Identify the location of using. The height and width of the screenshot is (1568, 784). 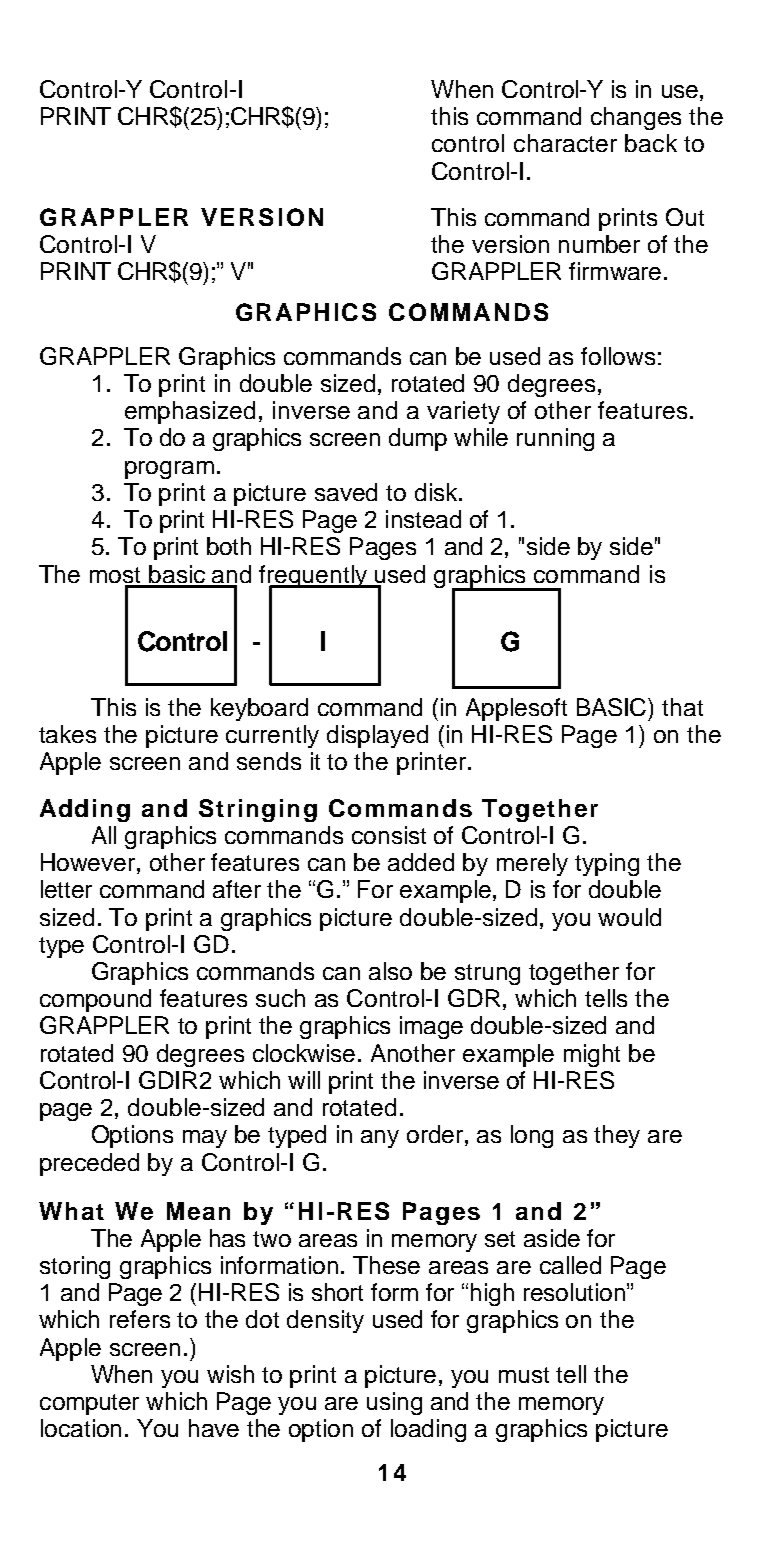
(394, 1403).
